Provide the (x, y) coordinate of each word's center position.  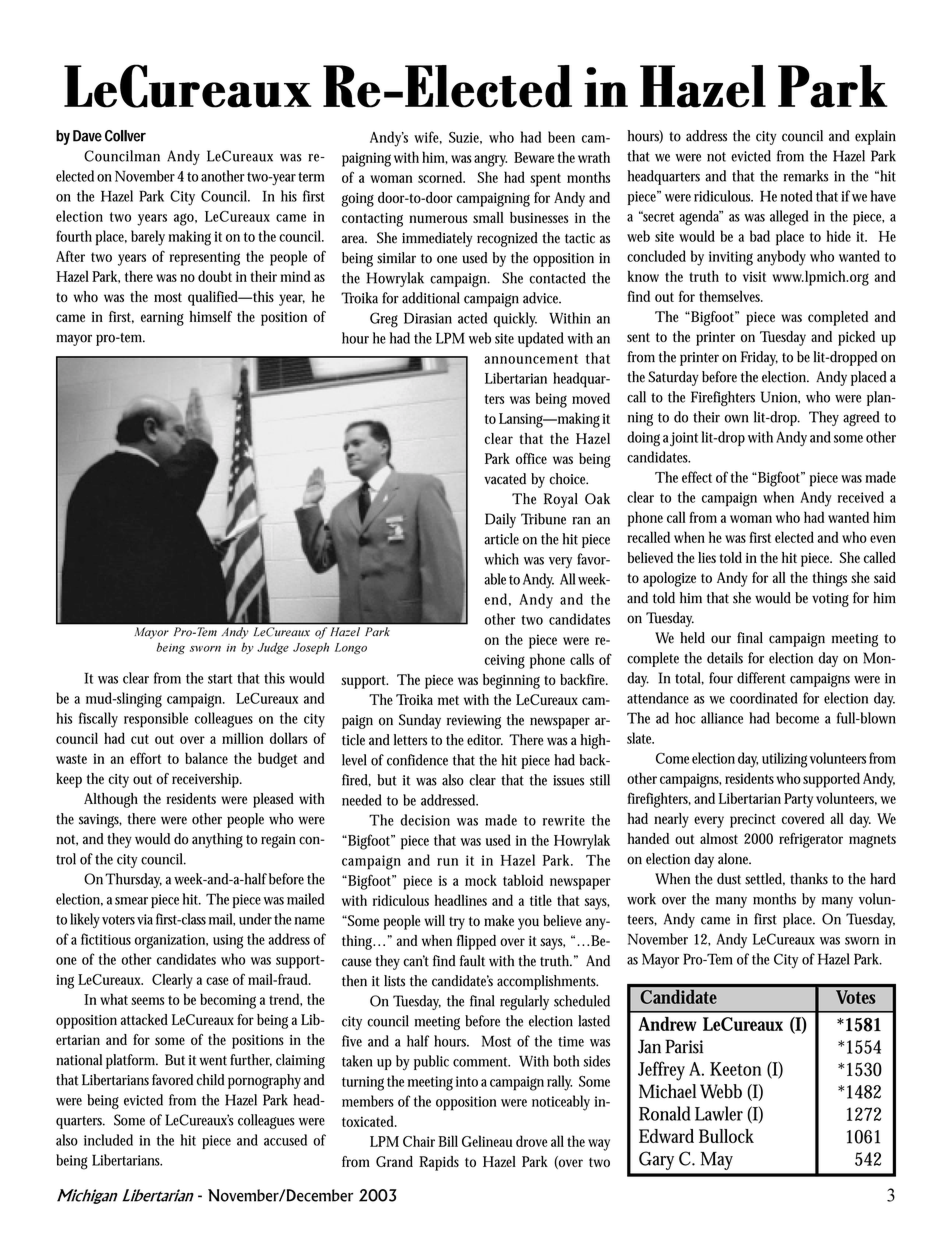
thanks (809, 879)
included (108, 1140)
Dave (87, 136)
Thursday (133, 880)
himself (211, 316)
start (220, 679)
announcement (531, 359)
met (448, 700)
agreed (861, 418)
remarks (805, 176)
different (761, 678)
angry (490, 160)
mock (481, 880)
